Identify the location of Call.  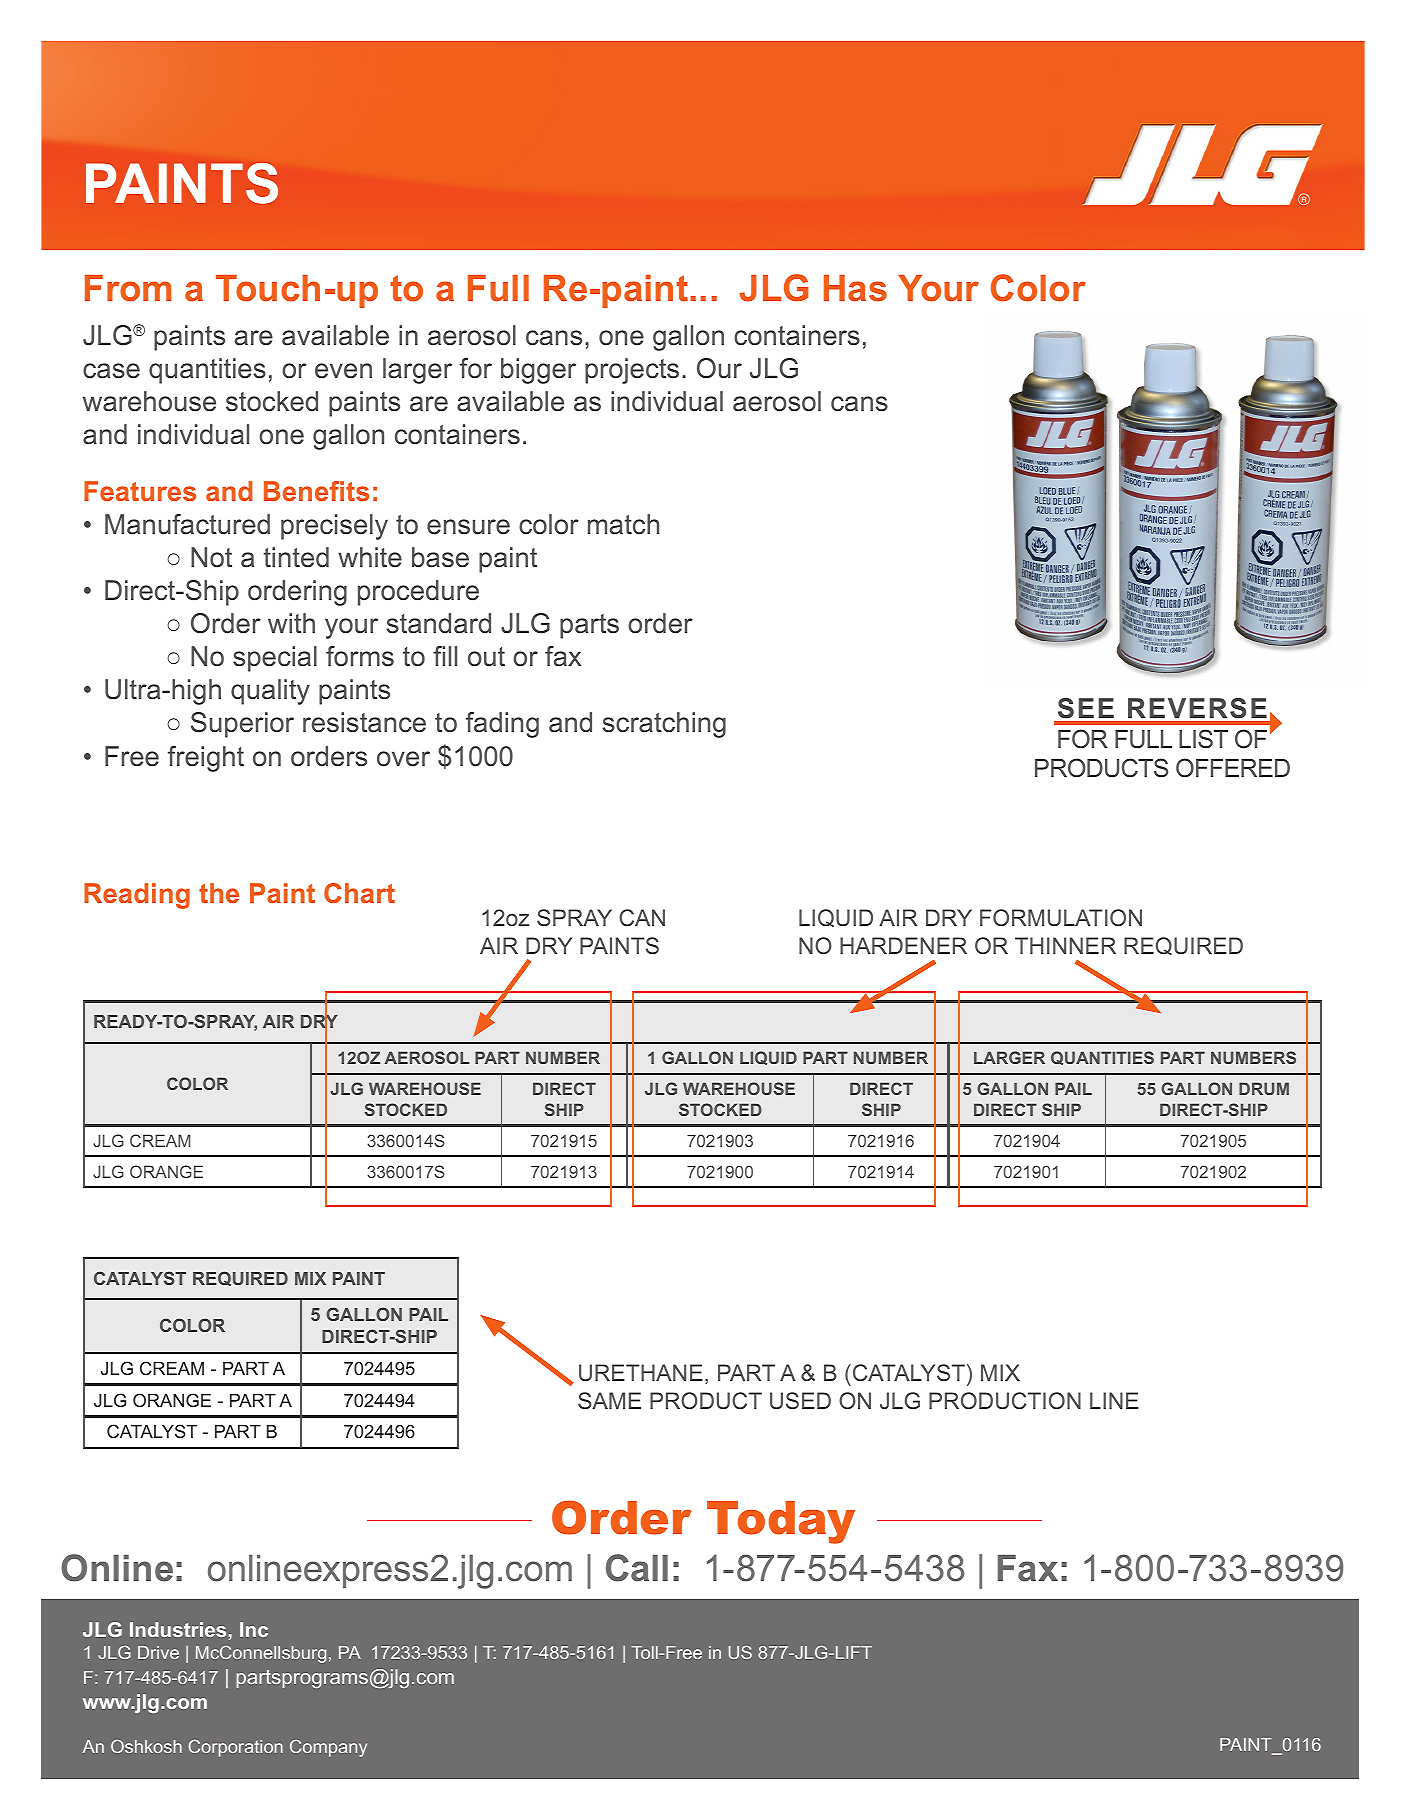
(637, 1568).
